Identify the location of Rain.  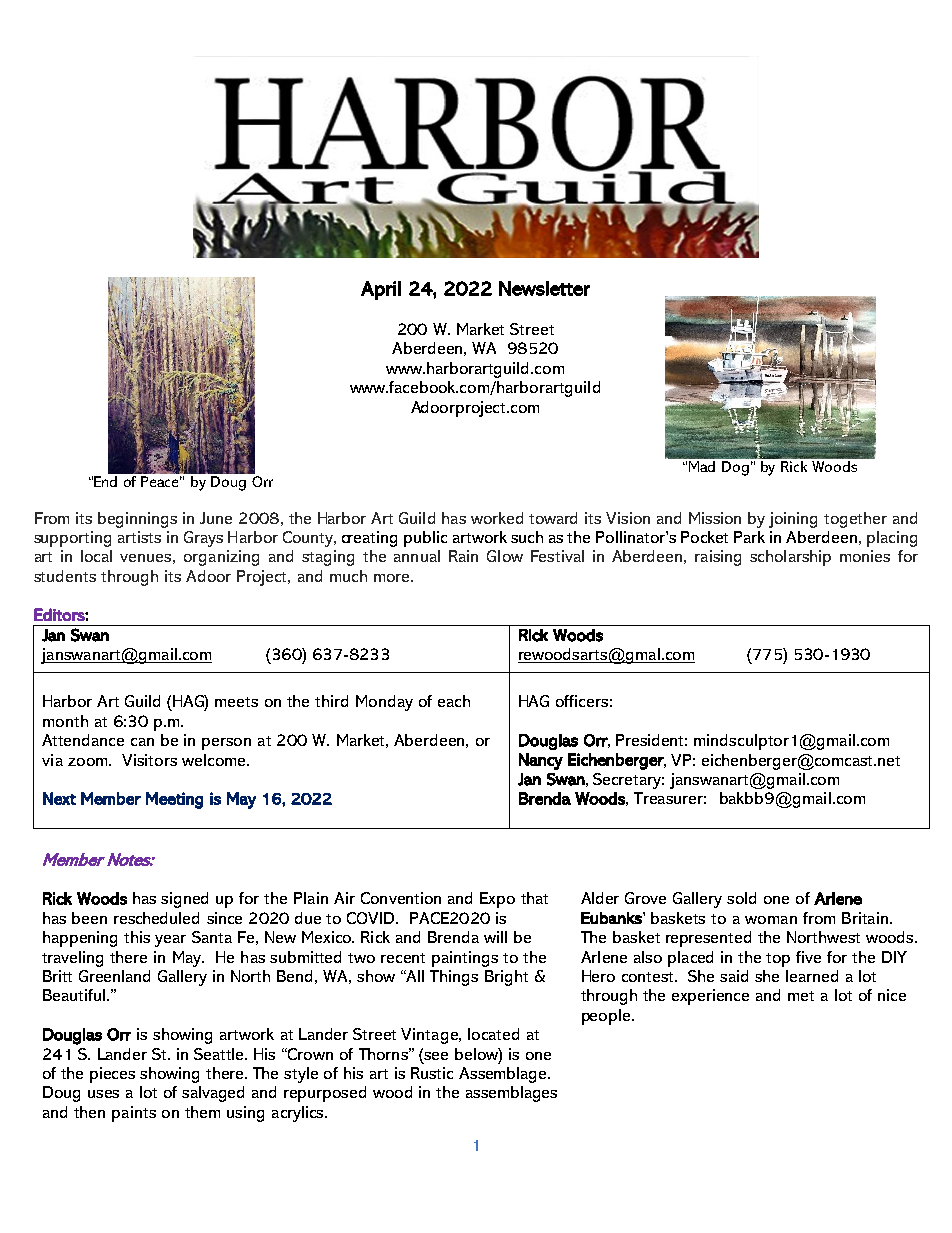
(463, 556).
